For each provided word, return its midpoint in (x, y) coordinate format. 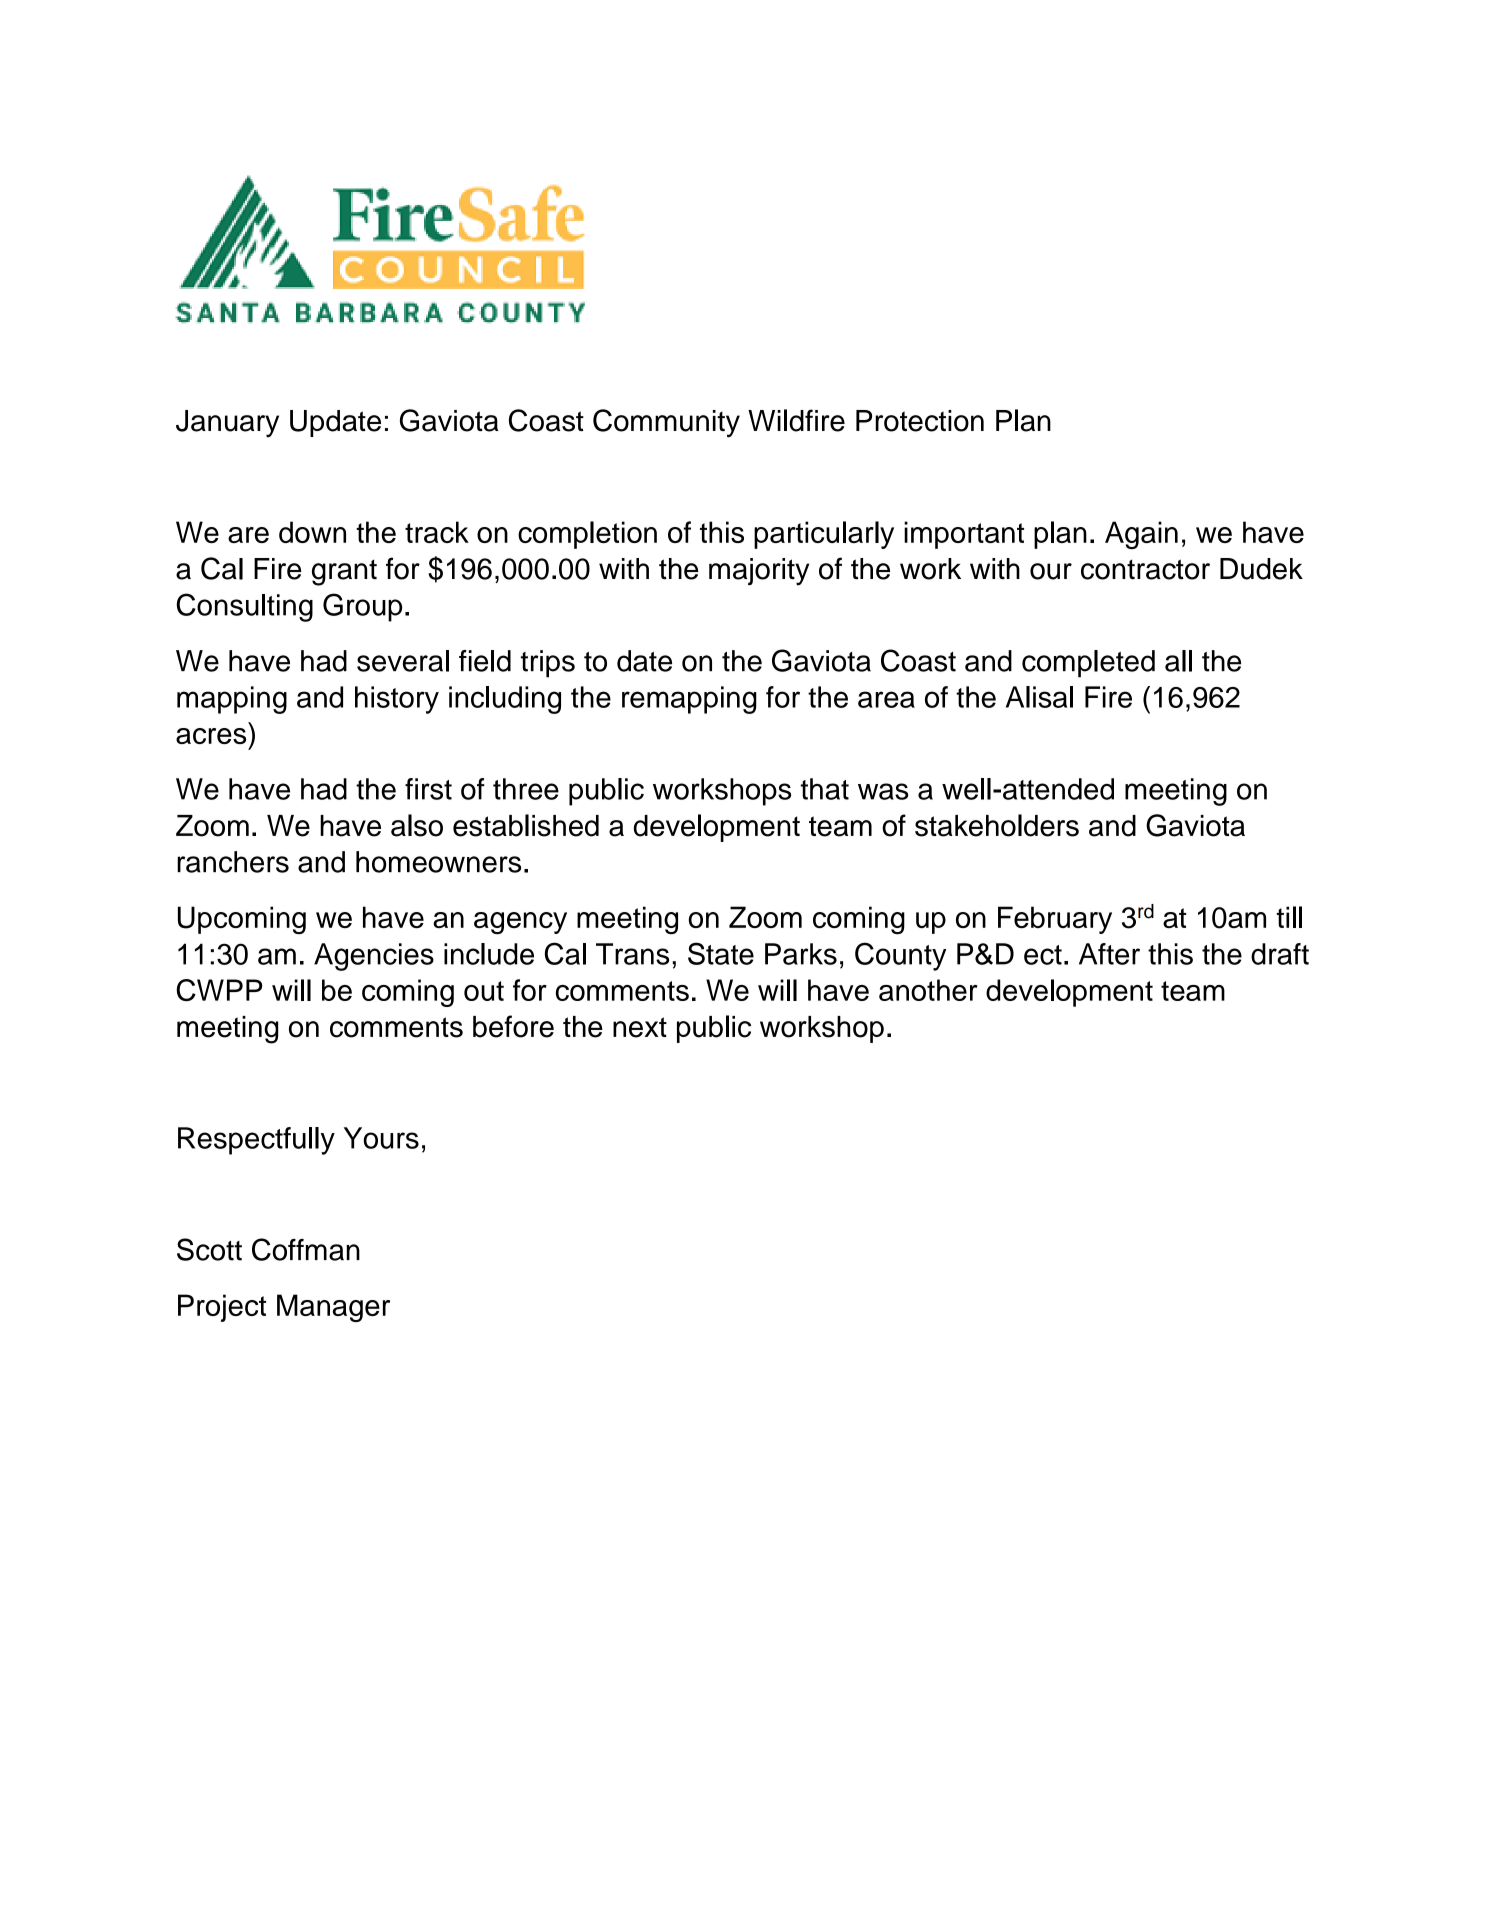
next (640, 1027)
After (1109, 954)
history (397, 700)
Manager (333, 1308)
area (886, 699)
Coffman (306, 1249)
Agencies (374, 957)
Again (1141, 535)
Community (666, 423)
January (227, 423)
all (1178, 661)
